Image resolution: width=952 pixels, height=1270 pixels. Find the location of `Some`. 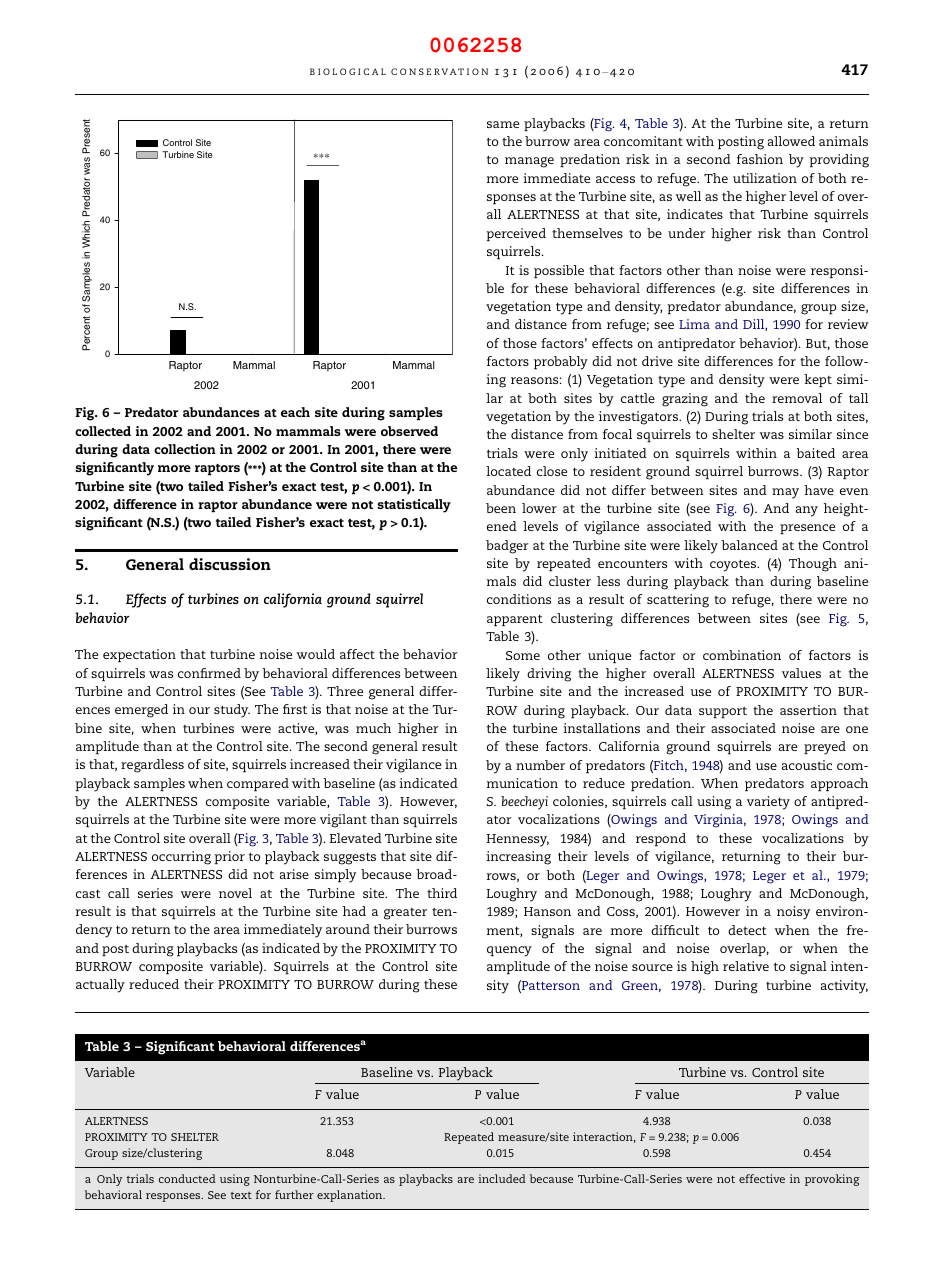

Some is located at coordinates (523, 655).
